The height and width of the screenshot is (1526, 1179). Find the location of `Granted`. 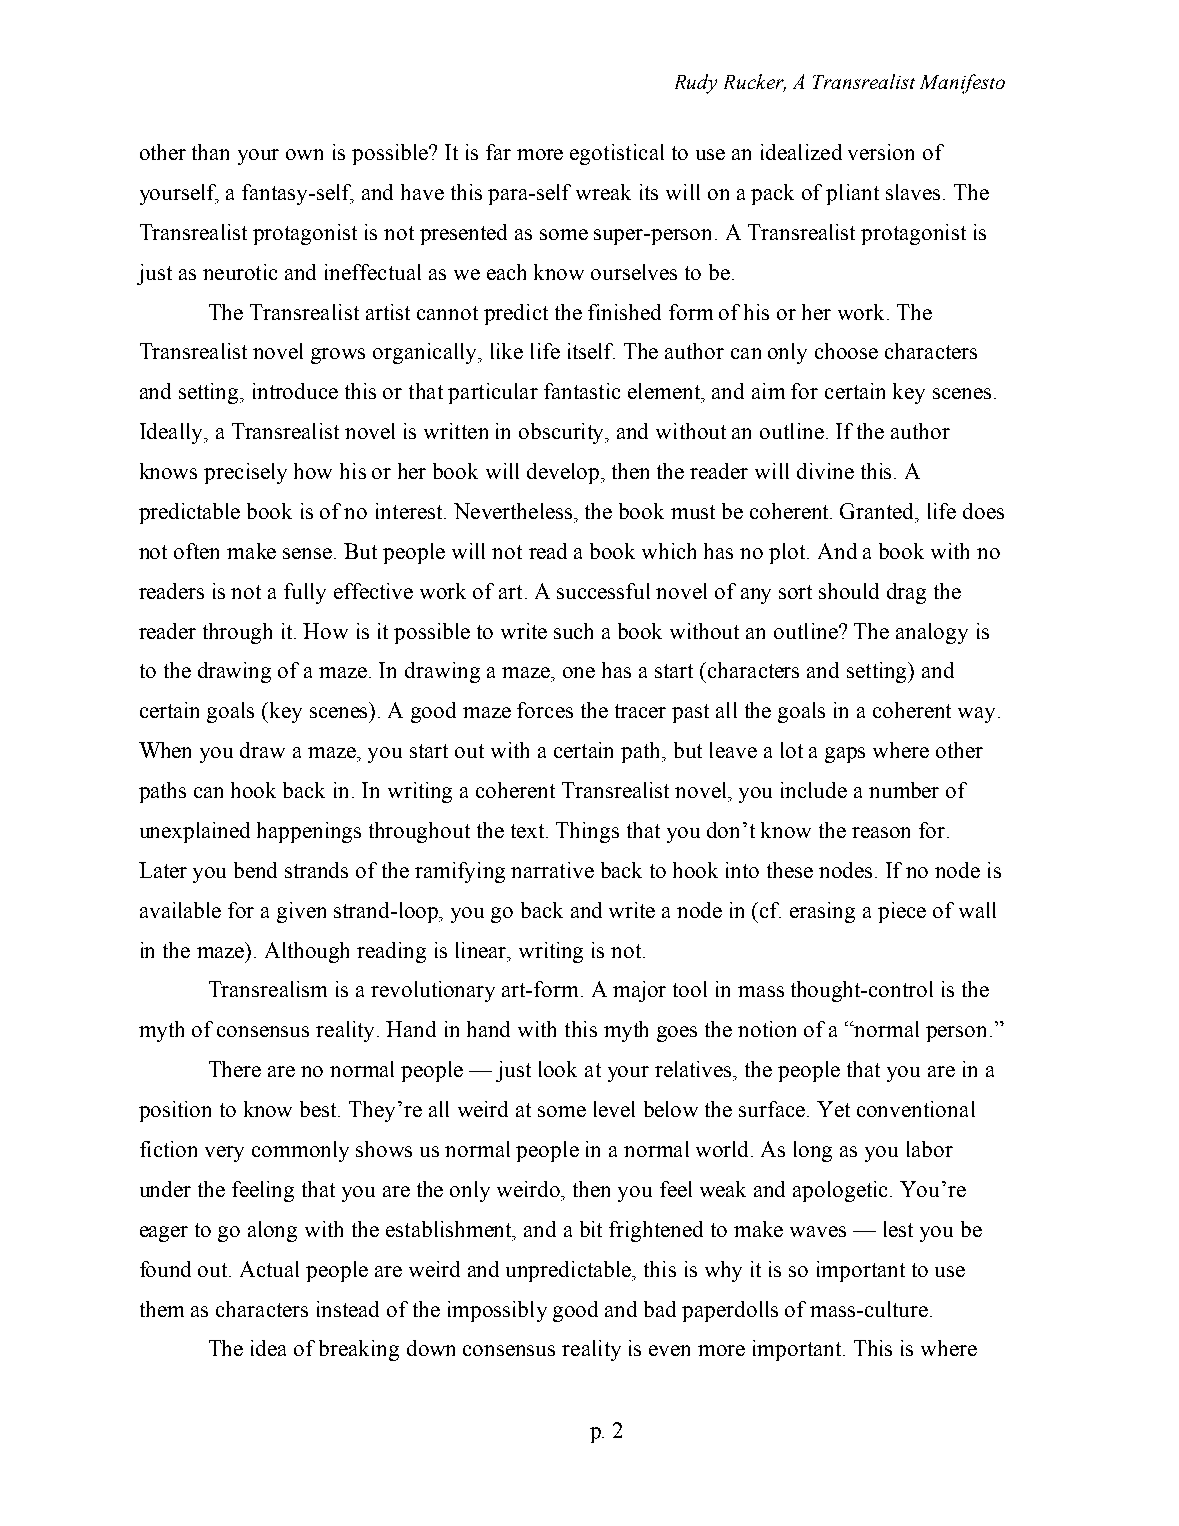

Granted is located at coordinates (878, 511).
